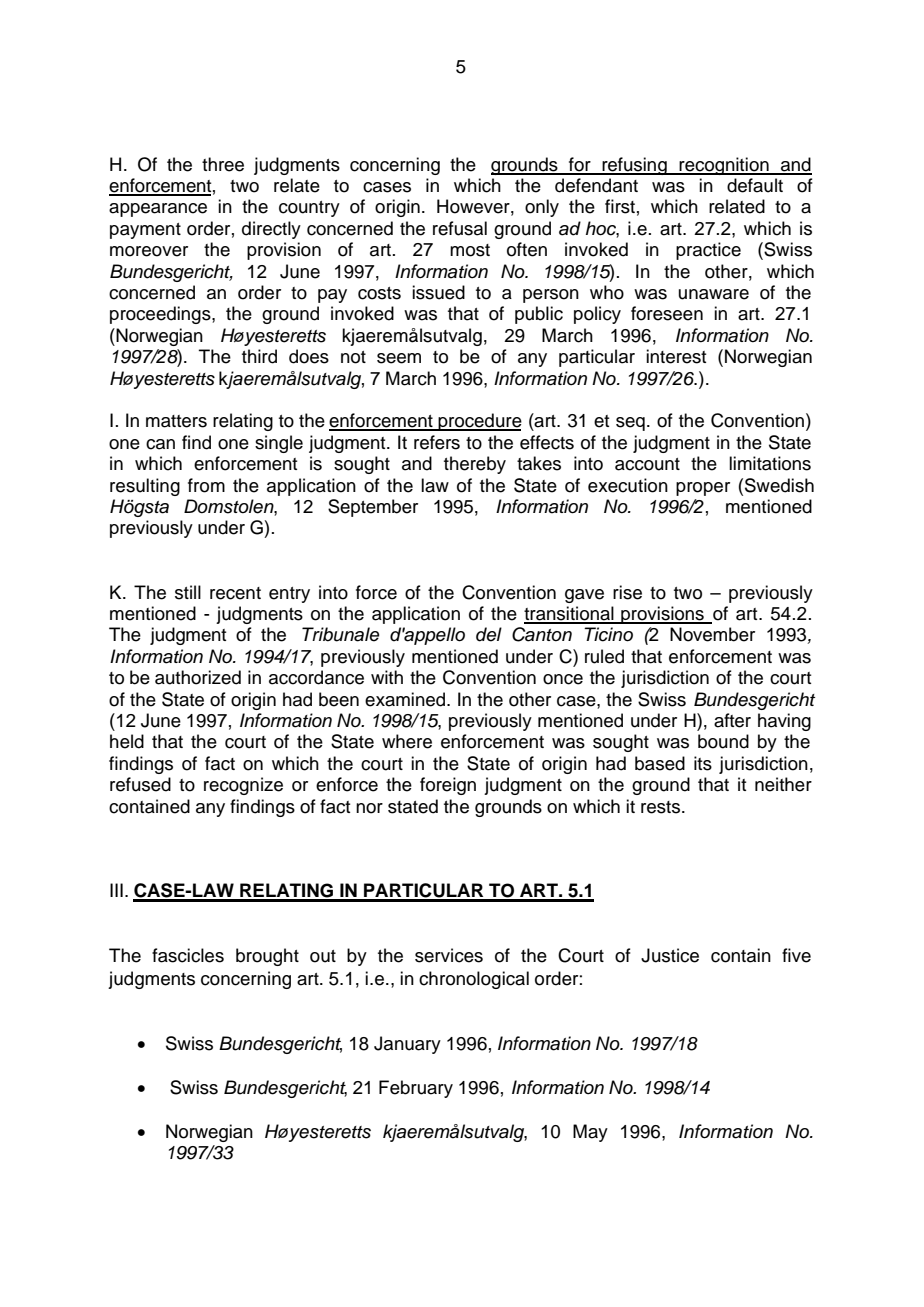 The image size is (924, 1307). I want to click on authorized, so click(198, 677).
